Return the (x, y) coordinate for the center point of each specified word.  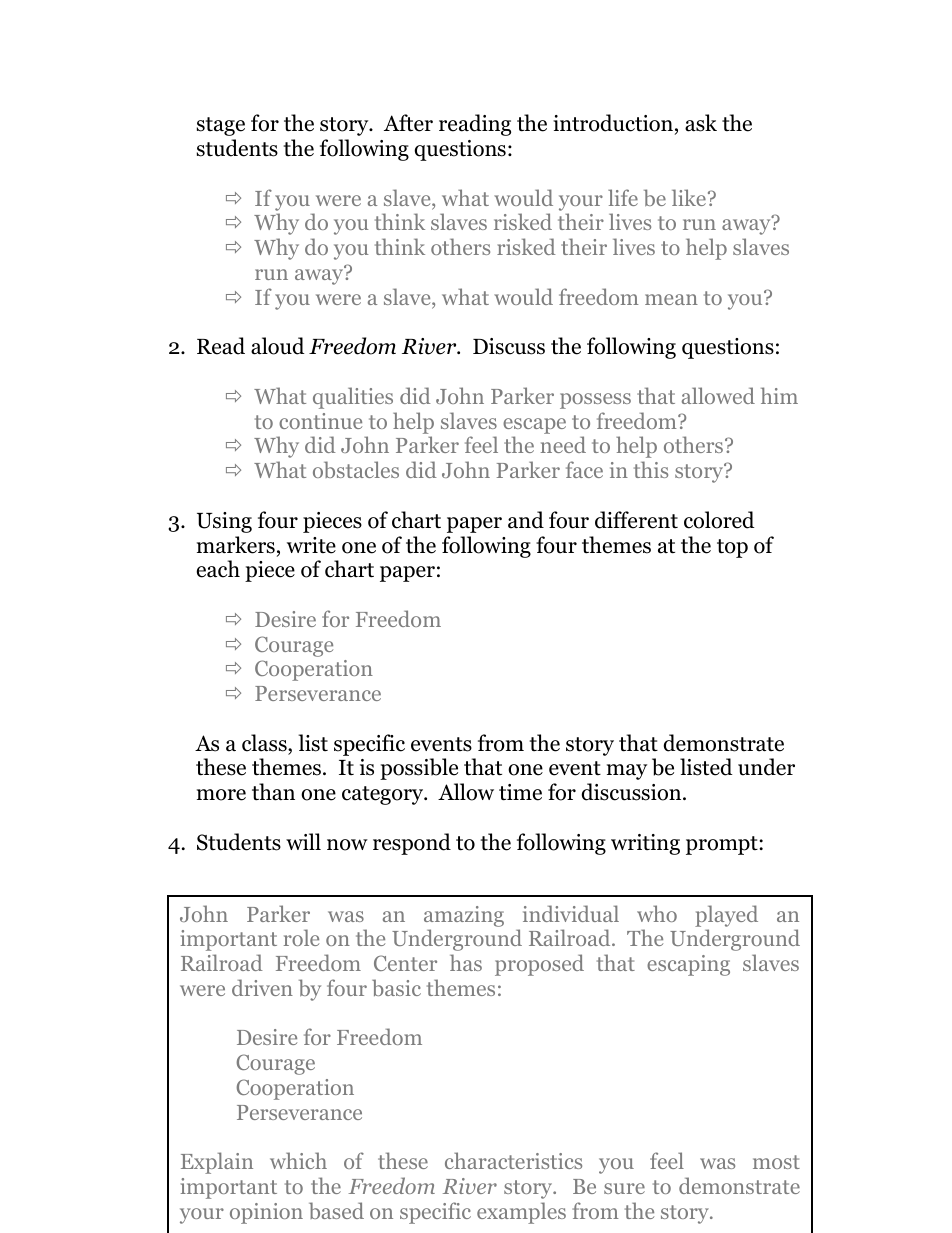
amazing (464, 916)
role (301, 937)
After (408, 123)
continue (320, 421)
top (732, 548)
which (298, 1160)
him (779, 395)
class (265, 743)
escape (534, 426)
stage (221, 126)
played (726, 916)
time (520, 792)
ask (701, 123)
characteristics (513, 1160)
